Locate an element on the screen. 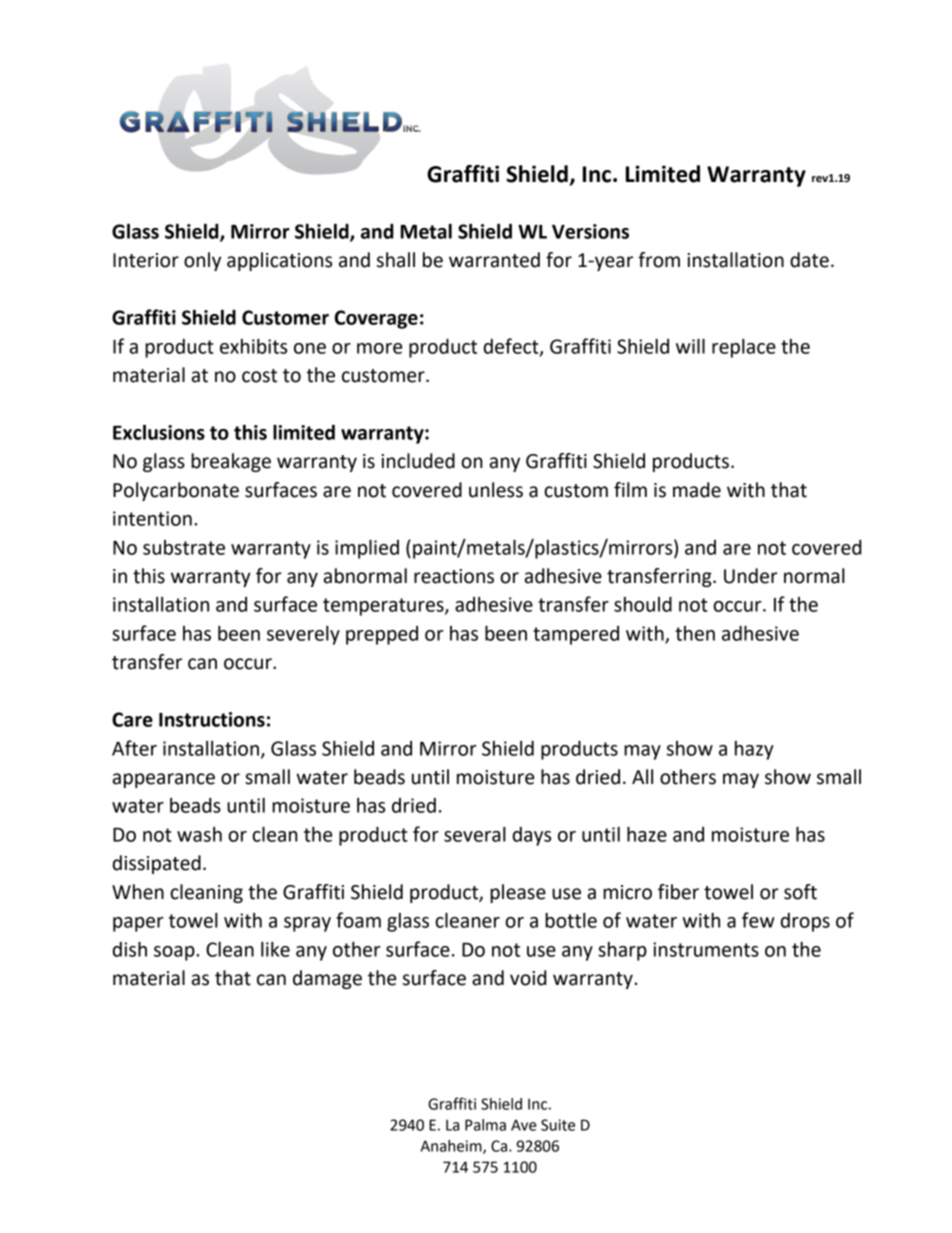  haze is located at coordinates (647, 834).
